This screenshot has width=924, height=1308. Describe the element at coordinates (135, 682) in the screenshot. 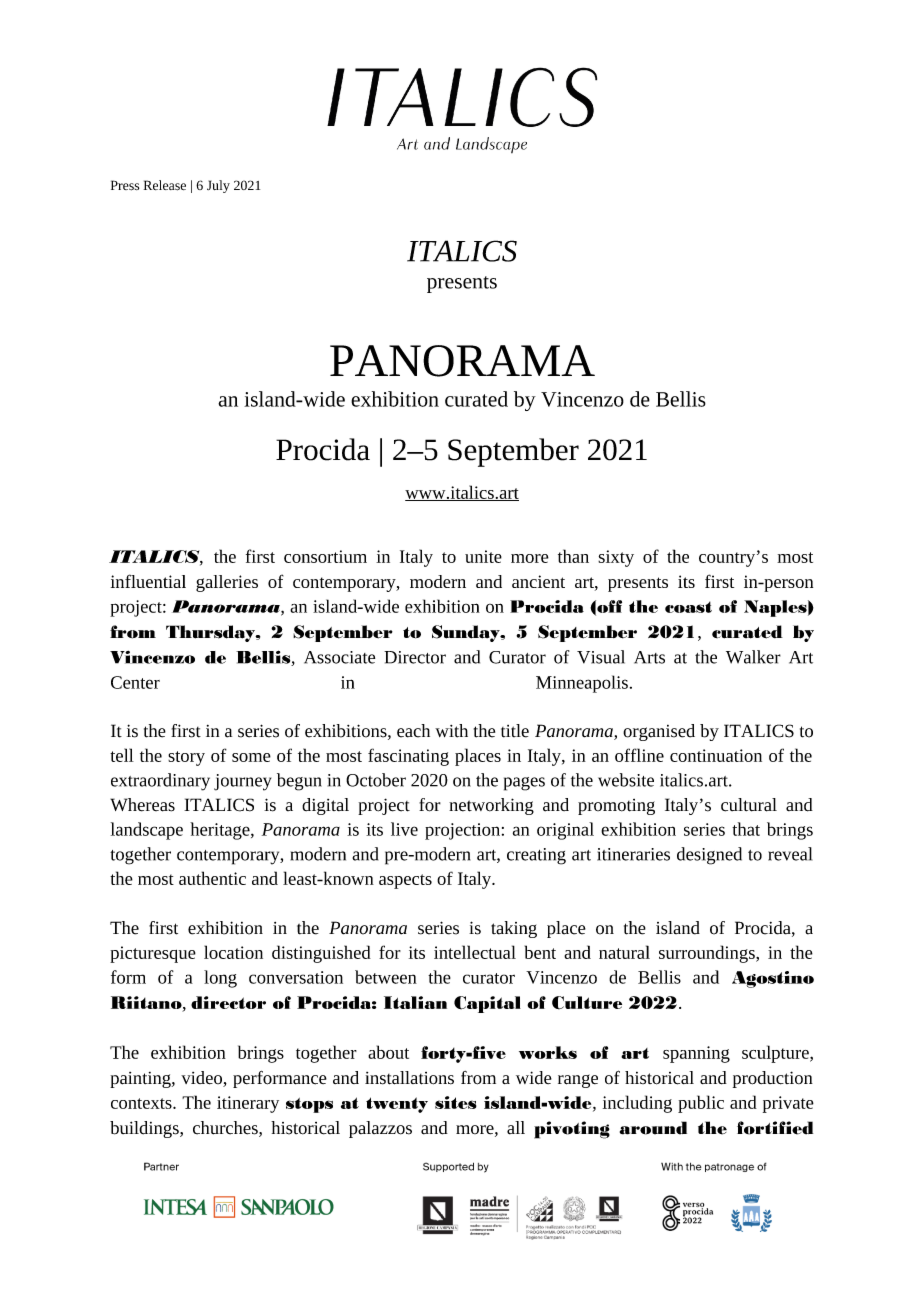

I see `Center` at that location.
